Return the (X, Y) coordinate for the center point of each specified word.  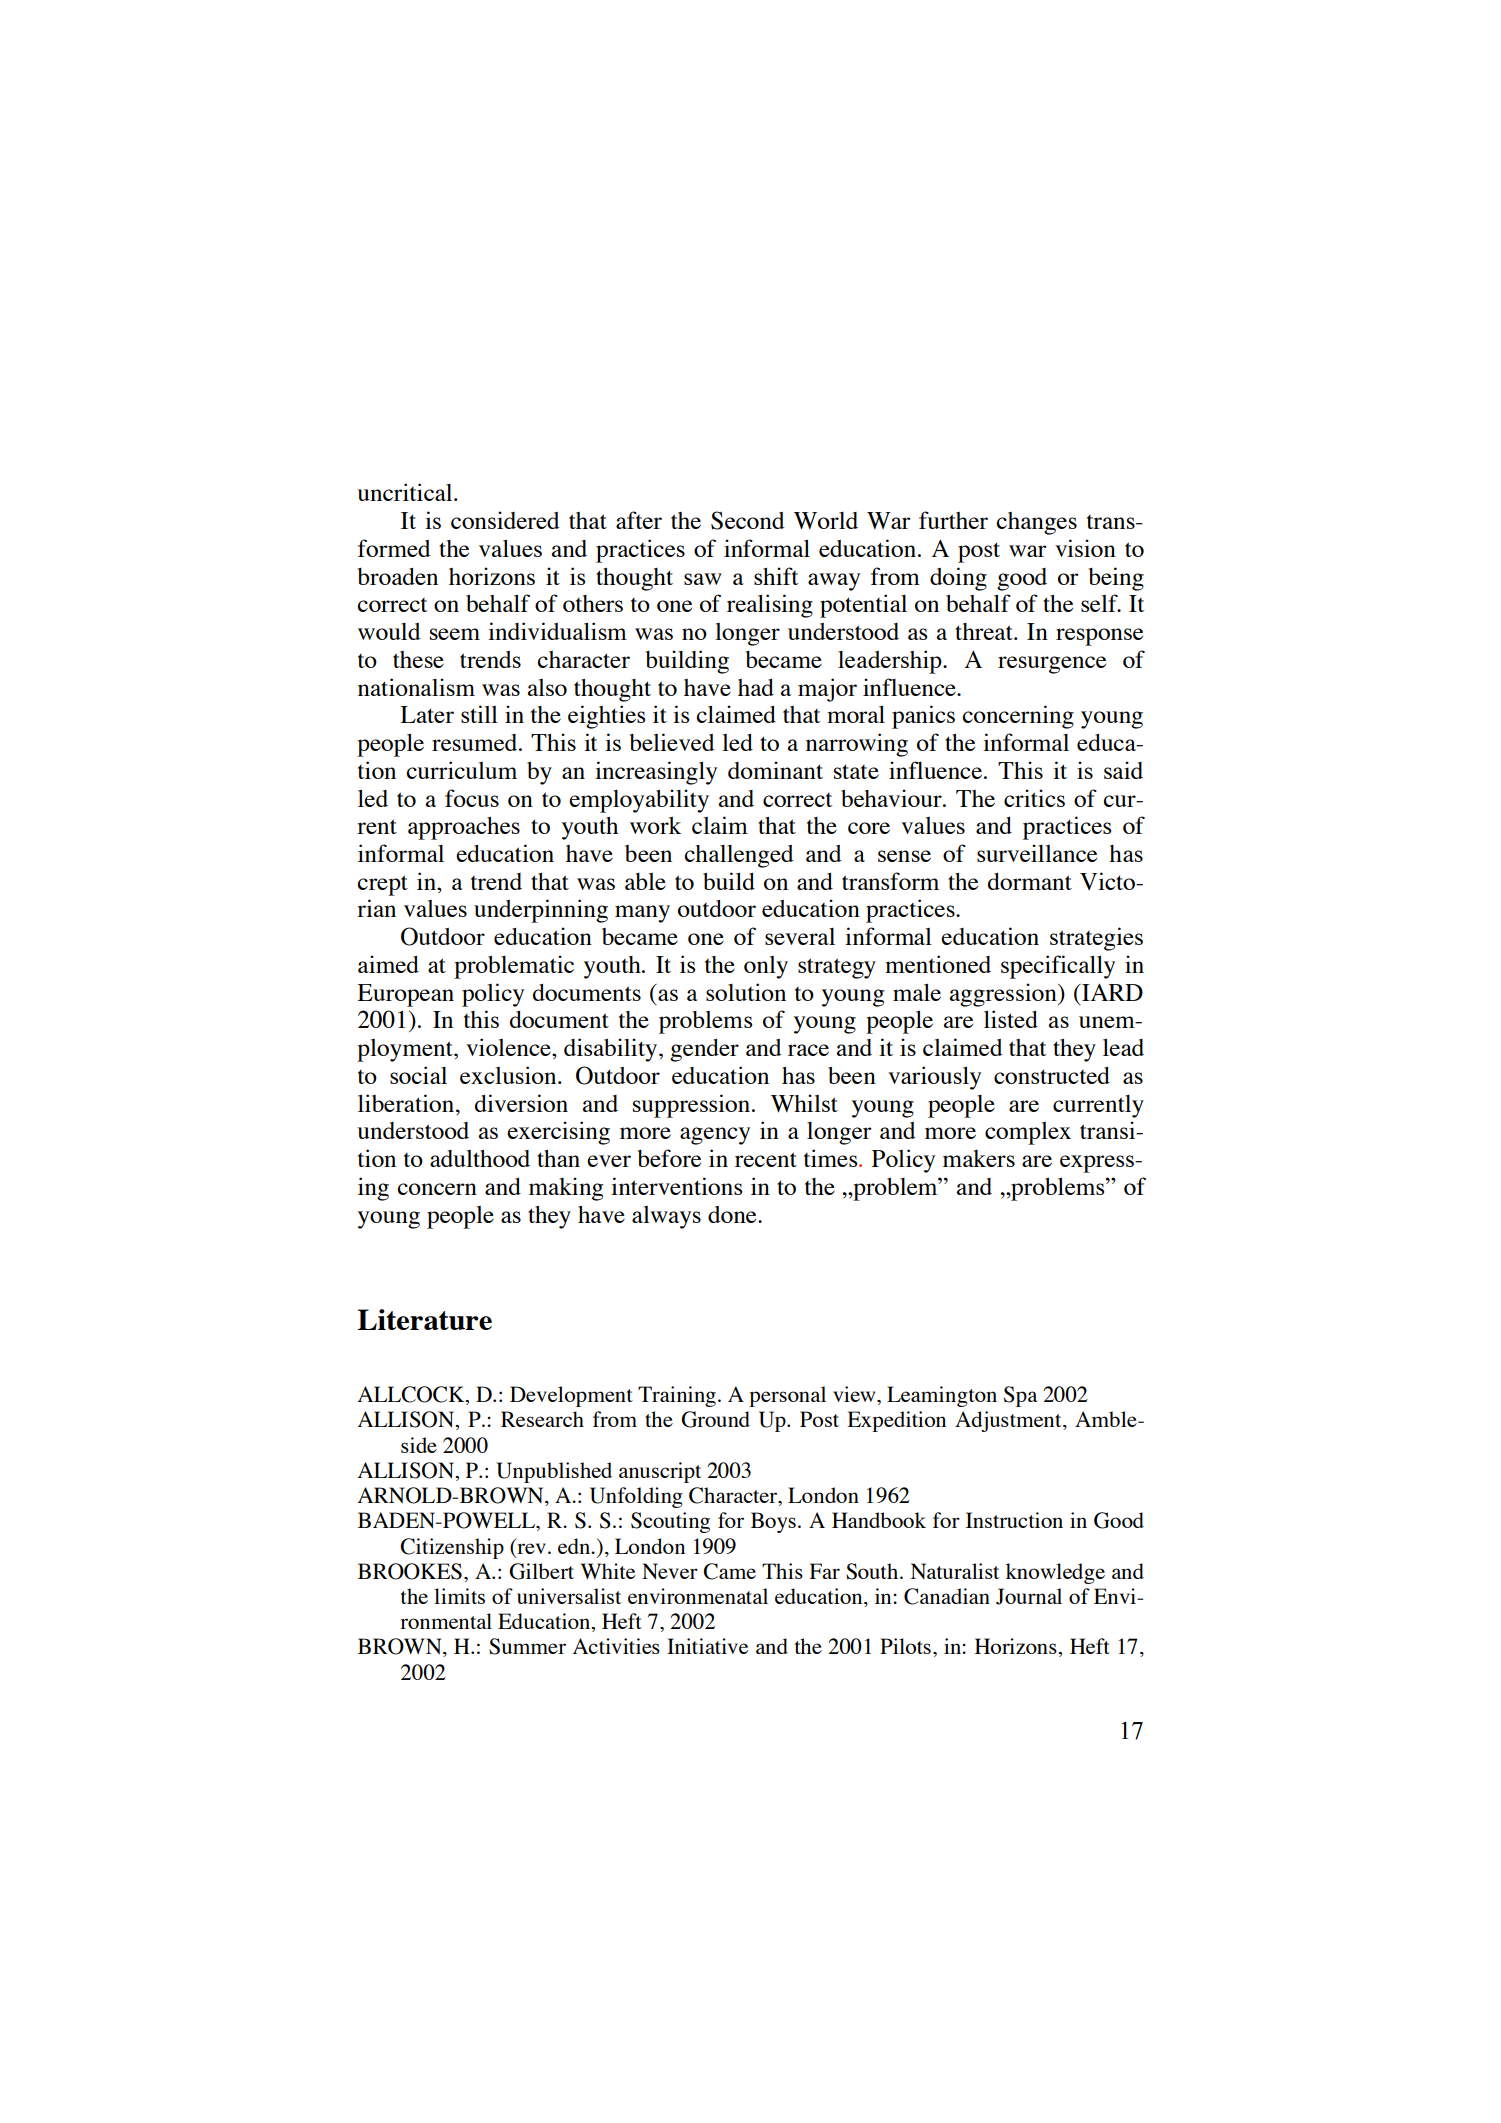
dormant (1030, 881)
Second (748, 520)
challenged (739, 856)
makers (979, 1158)
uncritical (406, 492)
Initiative (707, 1646)
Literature (424, 1319)
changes (1036, 523)
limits (459, 1596)
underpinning (541, 911)
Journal (1029, 1596)
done (733, 1214)
